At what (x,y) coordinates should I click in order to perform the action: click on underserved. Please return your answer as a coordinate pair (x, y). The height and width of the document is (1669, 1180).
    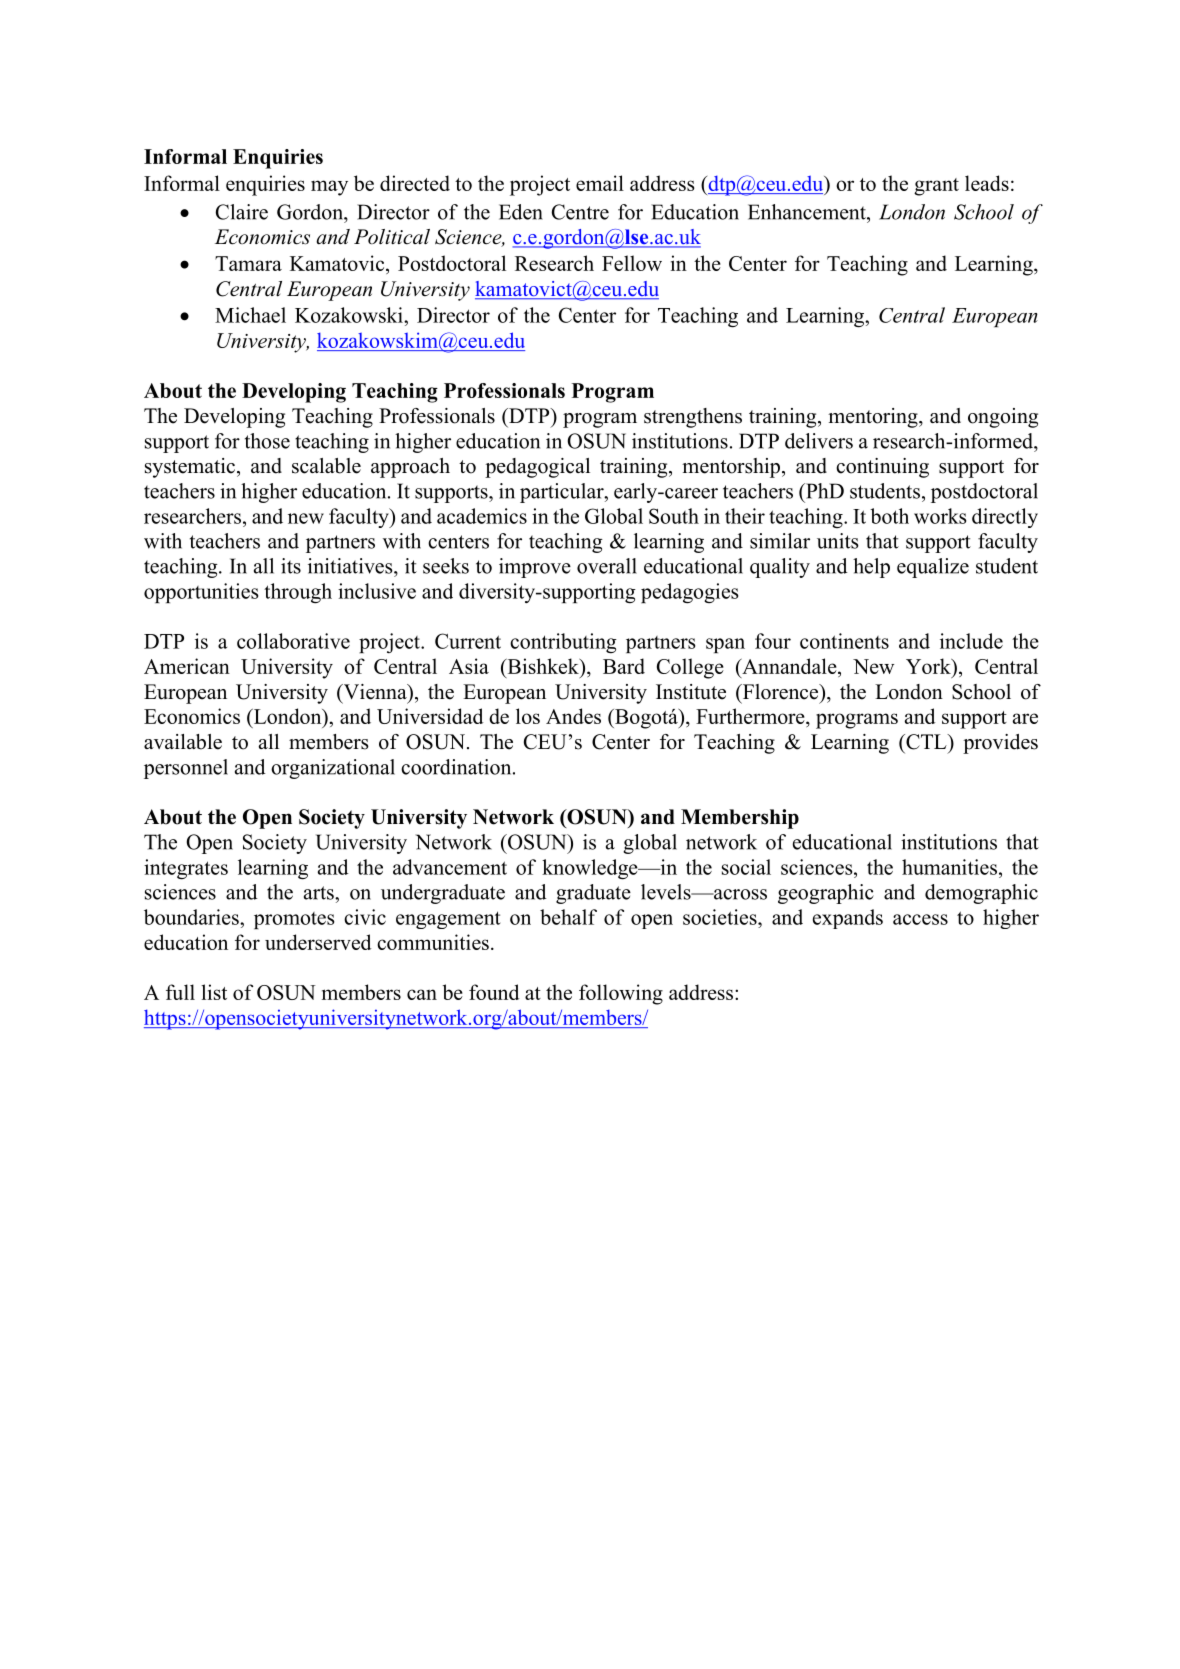
    Looking at the image, I should click on (318, 942).
